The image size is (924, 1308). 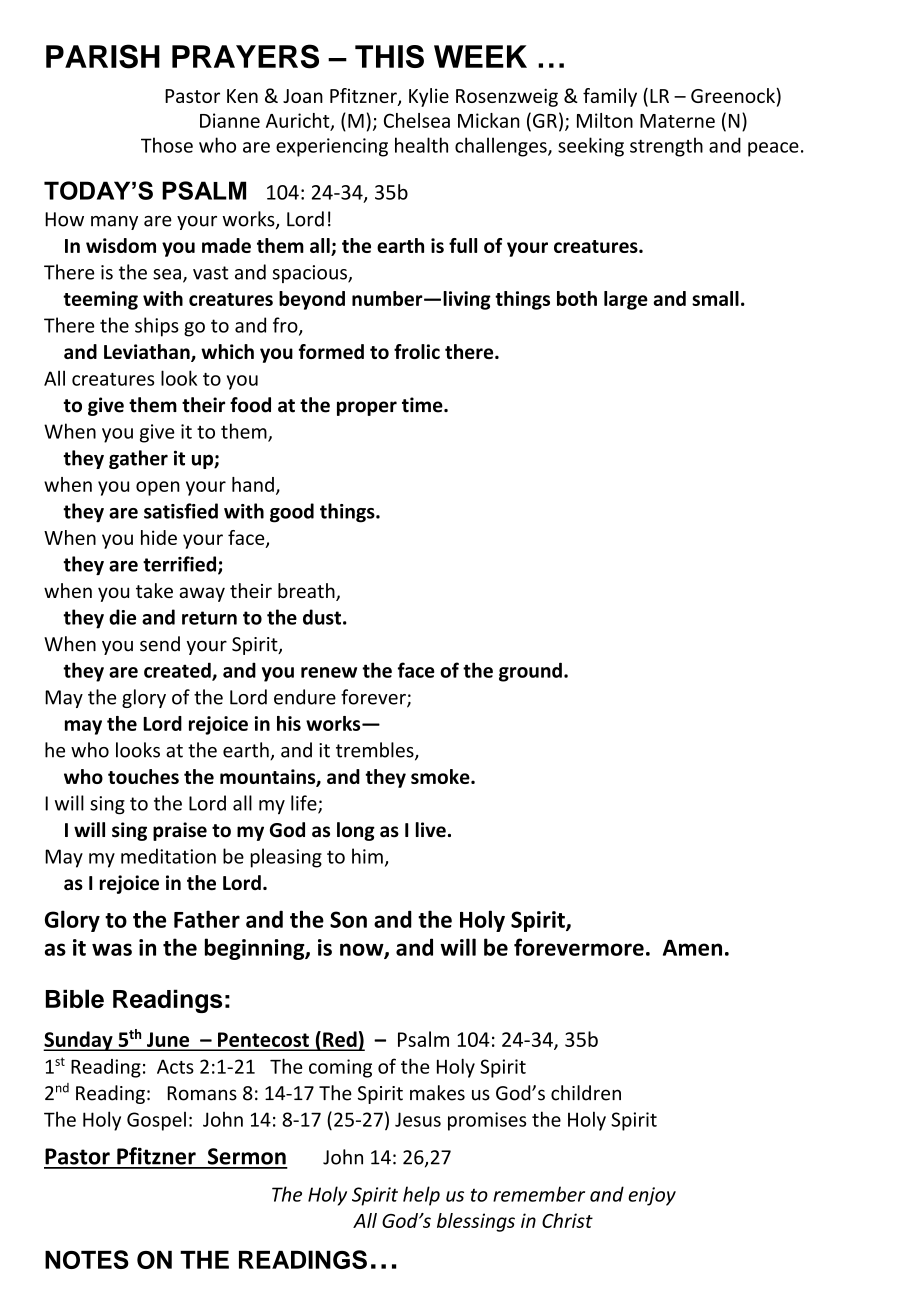 I want to click on touches, so click(x=143, y=776).
